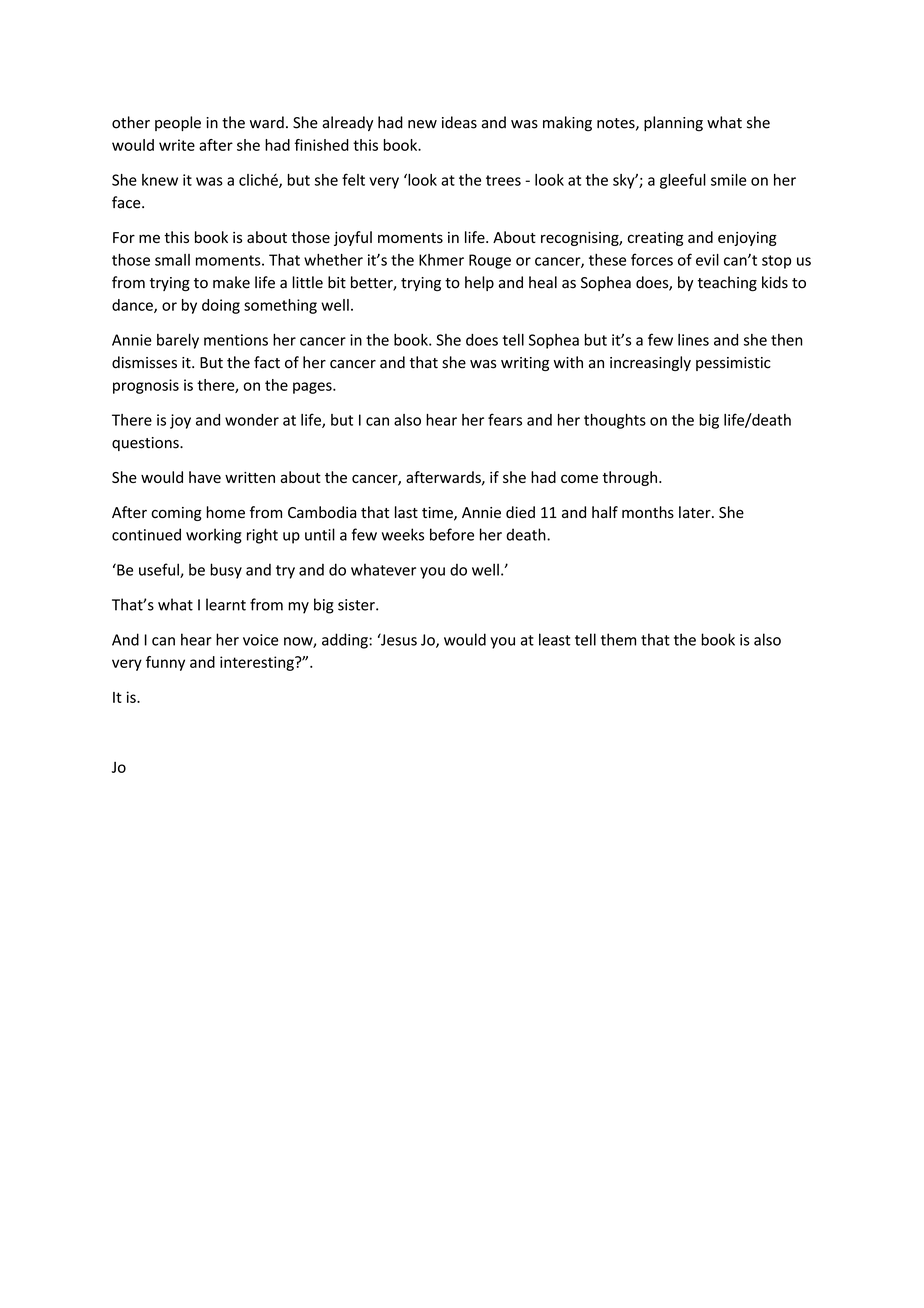 The width and height of the page is (924, 1308). I want to click on doing, so click(221, 306).
